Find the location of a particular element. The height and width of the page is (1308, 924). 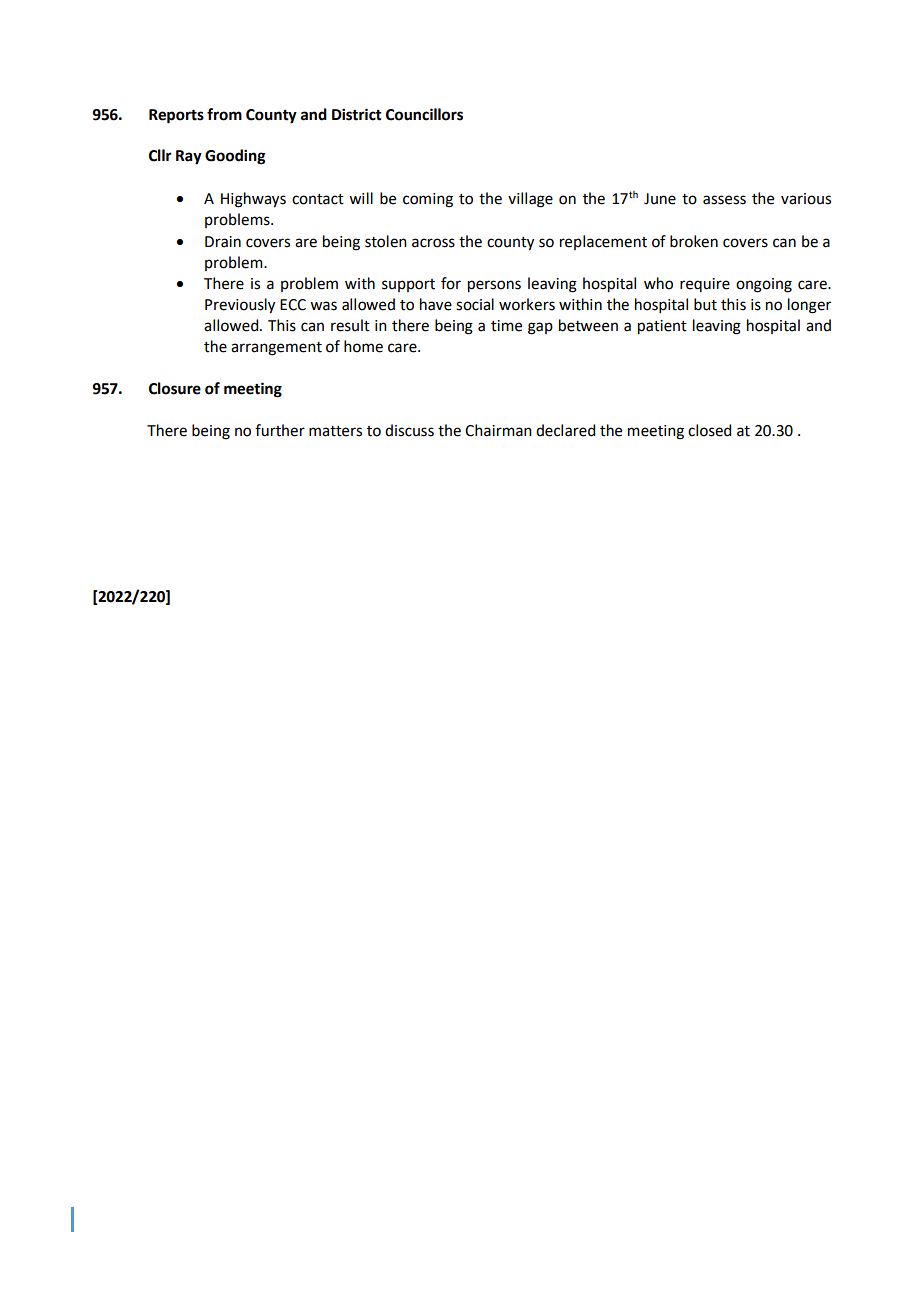

arrangement is located at coordinates (276, 349).
